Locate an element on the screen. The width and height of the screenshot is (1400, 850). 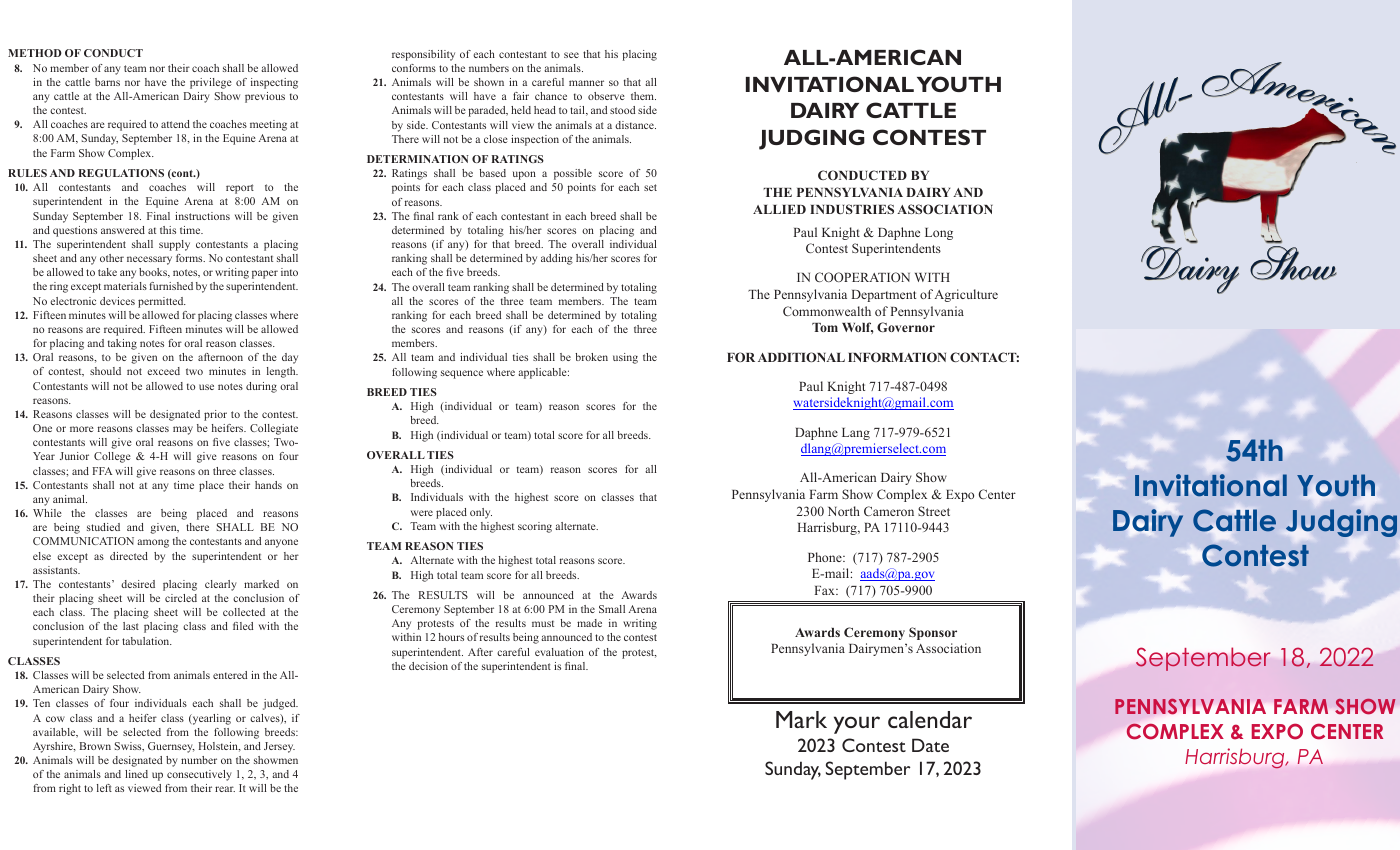
Phone is located at coordinates (826, 557).
